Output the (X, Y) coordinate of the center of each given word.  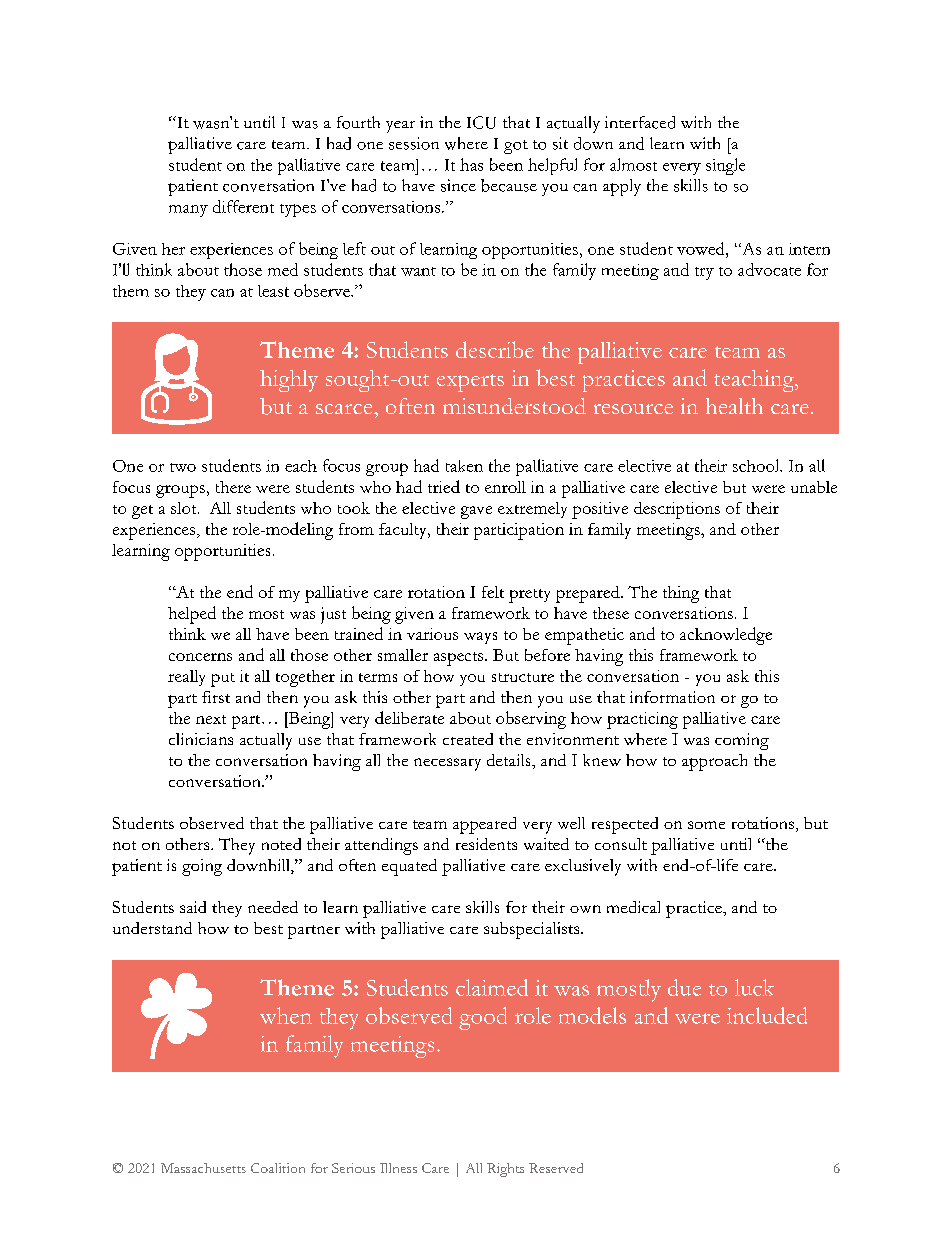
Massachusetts (203, 1168)
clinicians (201, 739)
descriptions (677, 510)
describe (495, 349)
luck (754, 987)
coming (742, 741)
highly (289, 381)
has (471, 164)
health (734, 406)
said (193, 907)
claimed (492, 987)
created (468, 739)
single (725, 166)
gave (476, 512)
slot (185, 508)
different (243, 206)
